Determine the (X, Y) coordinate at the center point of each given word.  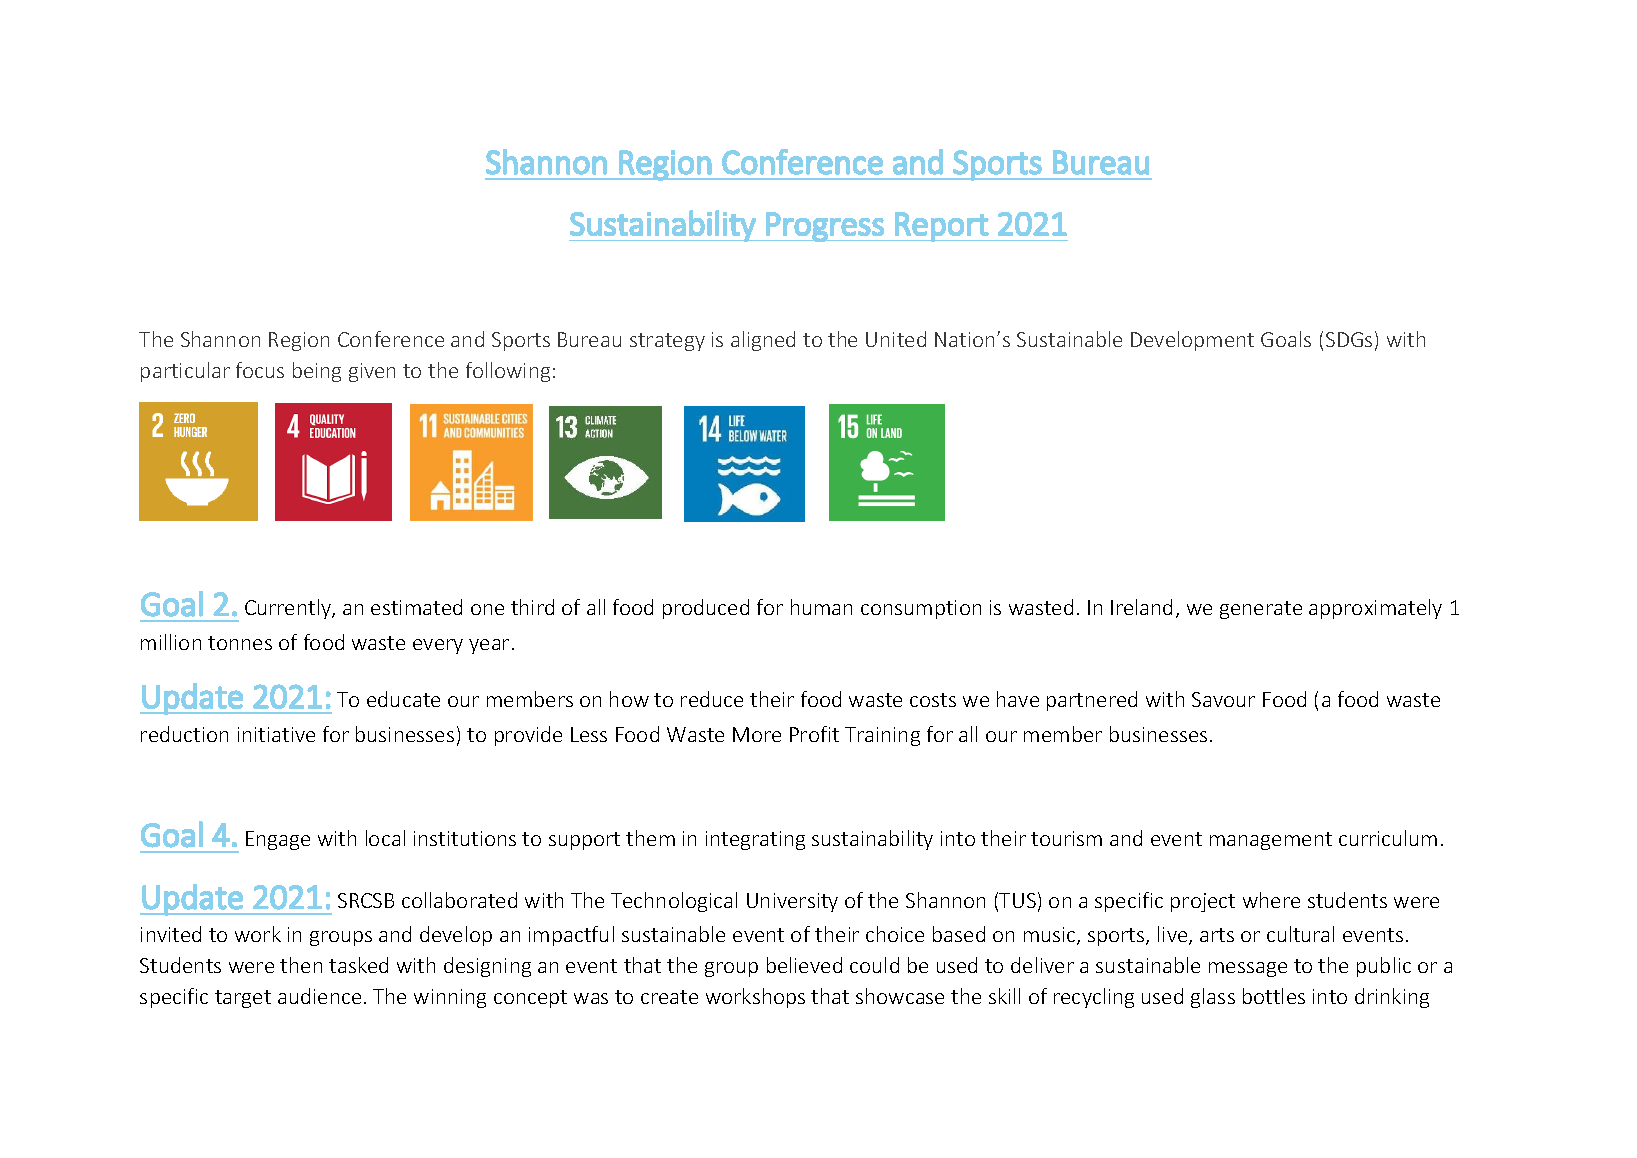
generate (1261, 610)
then (301, 965)
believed (804, 965)
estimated (416, 607)
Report (942, 227)
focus (260, 370)
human (821, 607)
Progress (825, 227)
